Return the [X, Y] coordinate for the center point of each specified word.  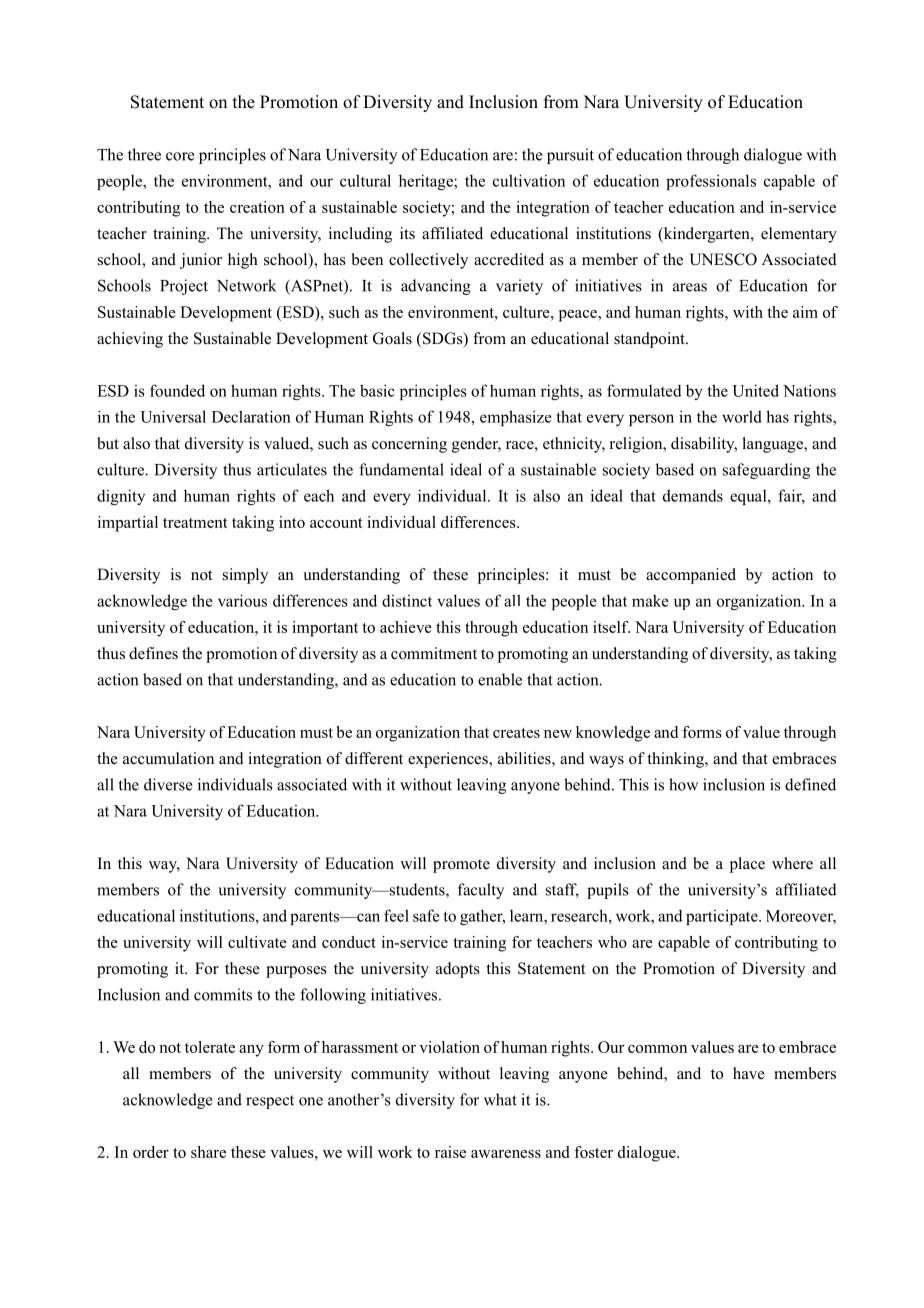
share [208, 1152]
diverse [168, 784]
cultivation [529, 180]
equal [749, 497]
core [180, 156]
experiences [449, 760]
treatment [195, 523]
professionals [711, 182]
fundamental [401, 469]
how [683, 784]
